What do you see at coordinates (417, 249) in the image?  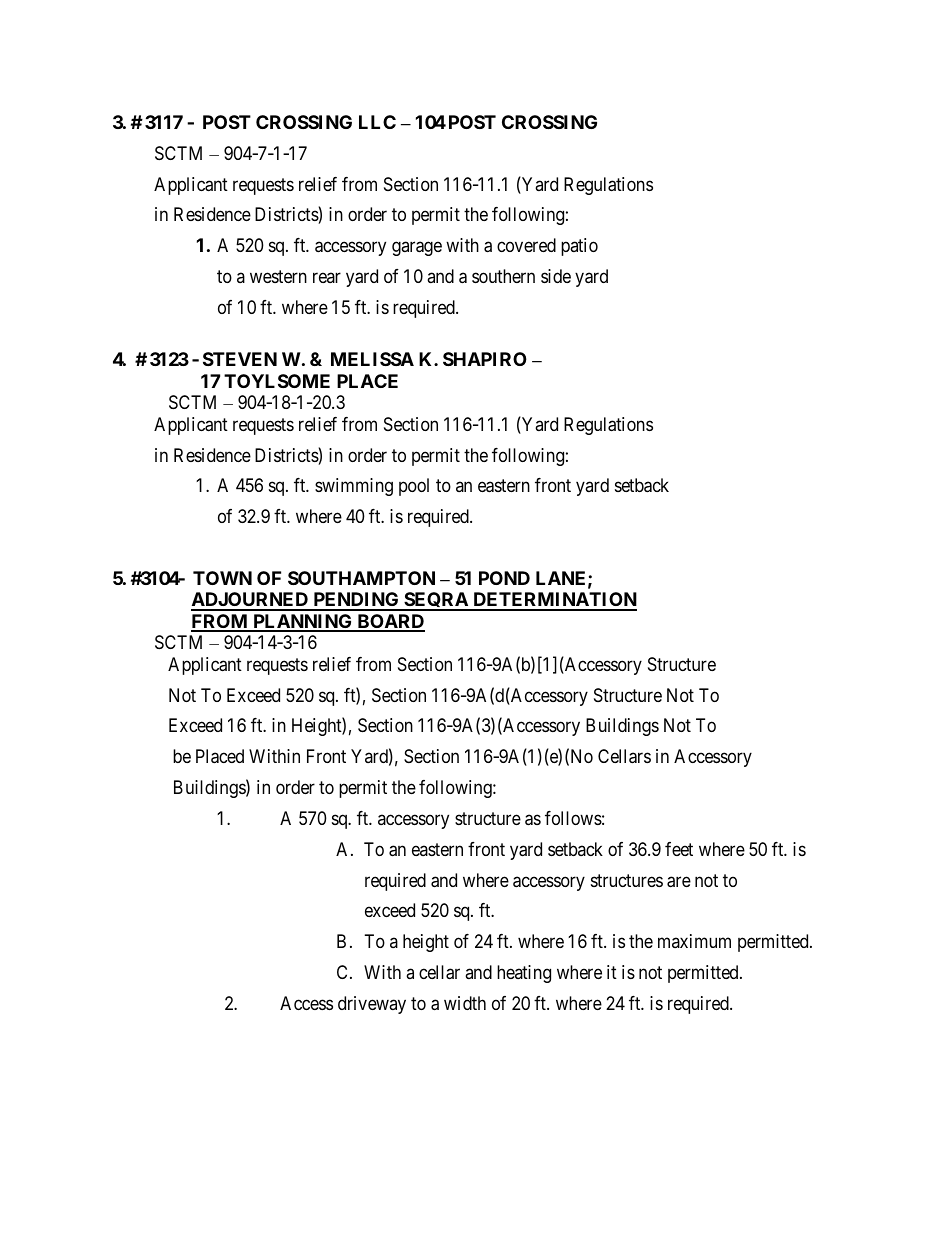 I see `garage` at bounding box center [417, 249].
